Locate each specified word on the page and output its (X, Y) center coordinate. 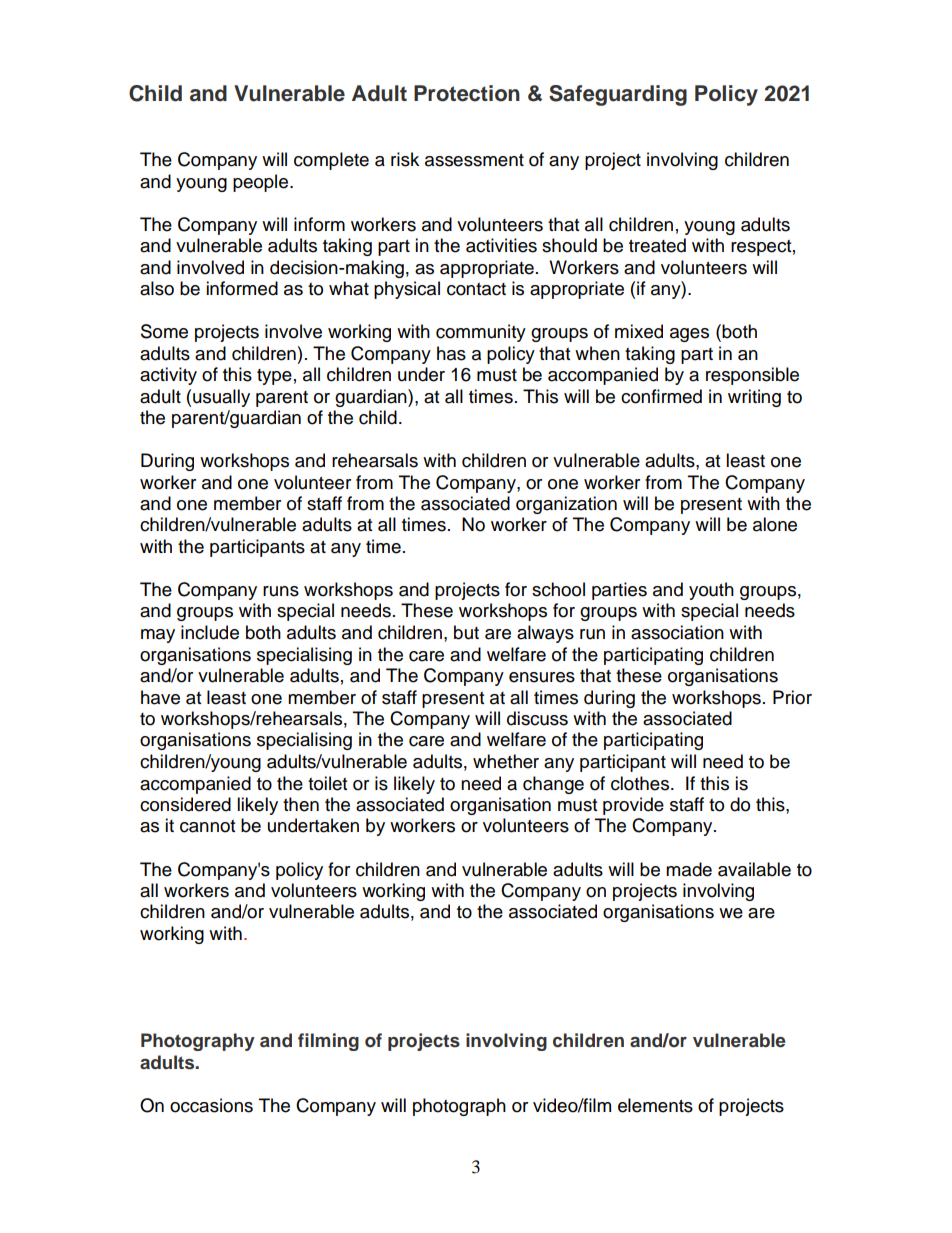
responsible (752, 376)
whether (506, 761)
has (451, 353)
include (210, 632)
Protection (467, 93)
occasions (211, 1105)
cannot (207, 826)
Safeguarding (618, 95)
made (689, 869)
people (262, 183)
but (466, 632)
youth (711, 591)
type (274, 377)
